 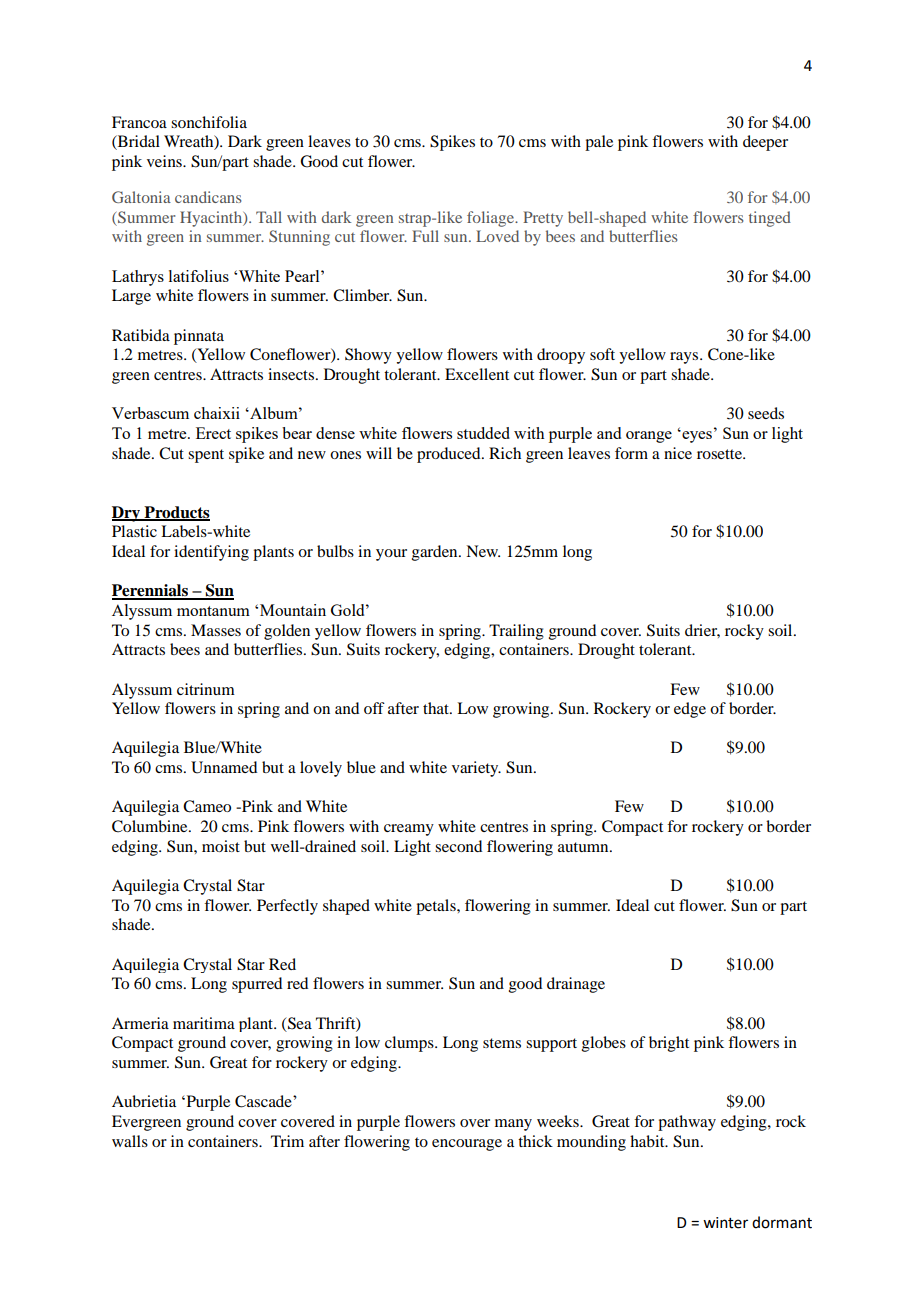 I want to click on foliage, so click(x=492, y=219).
